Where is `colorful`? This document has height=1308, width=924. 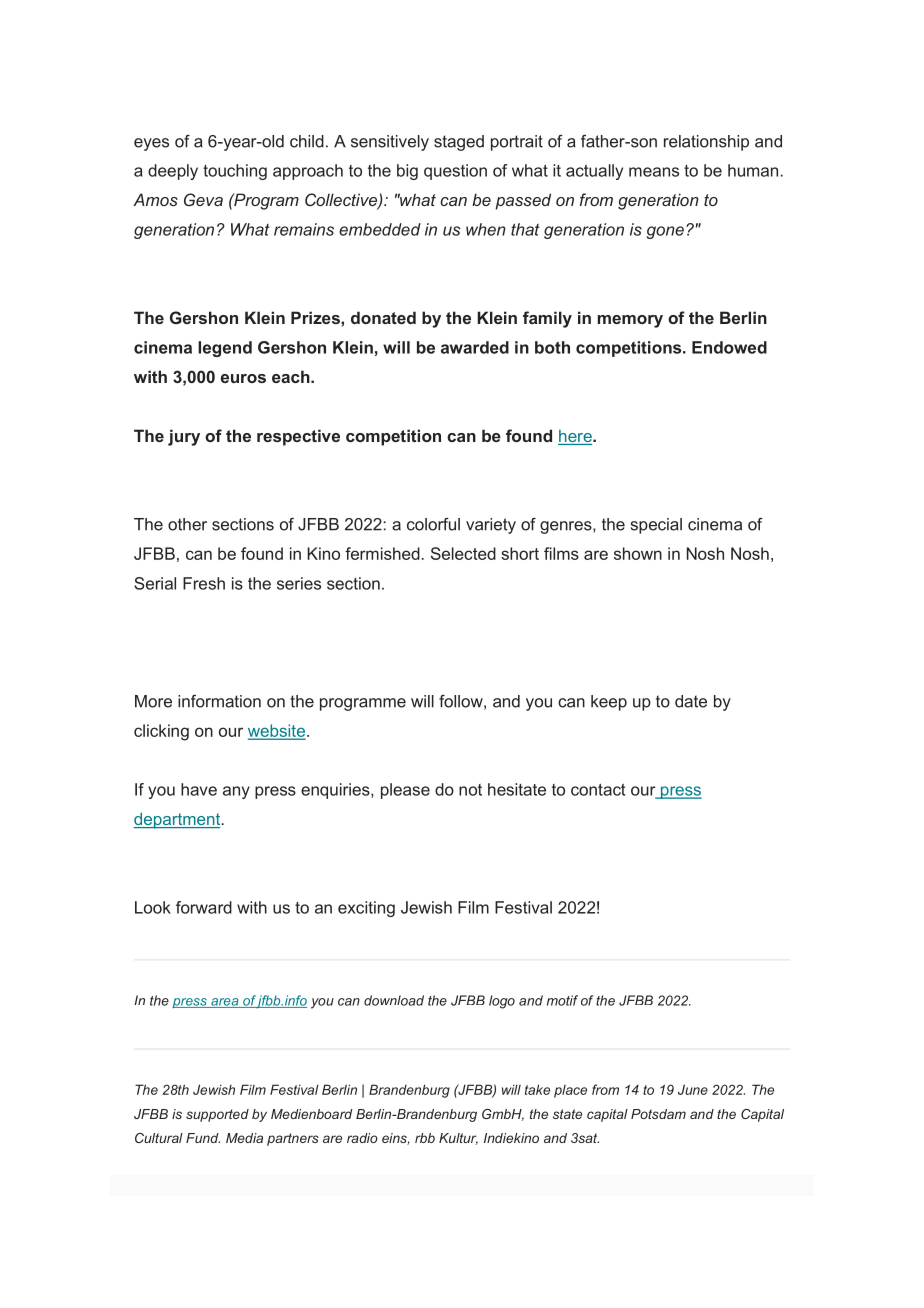 colorful is located at coordinates (433, 524).
